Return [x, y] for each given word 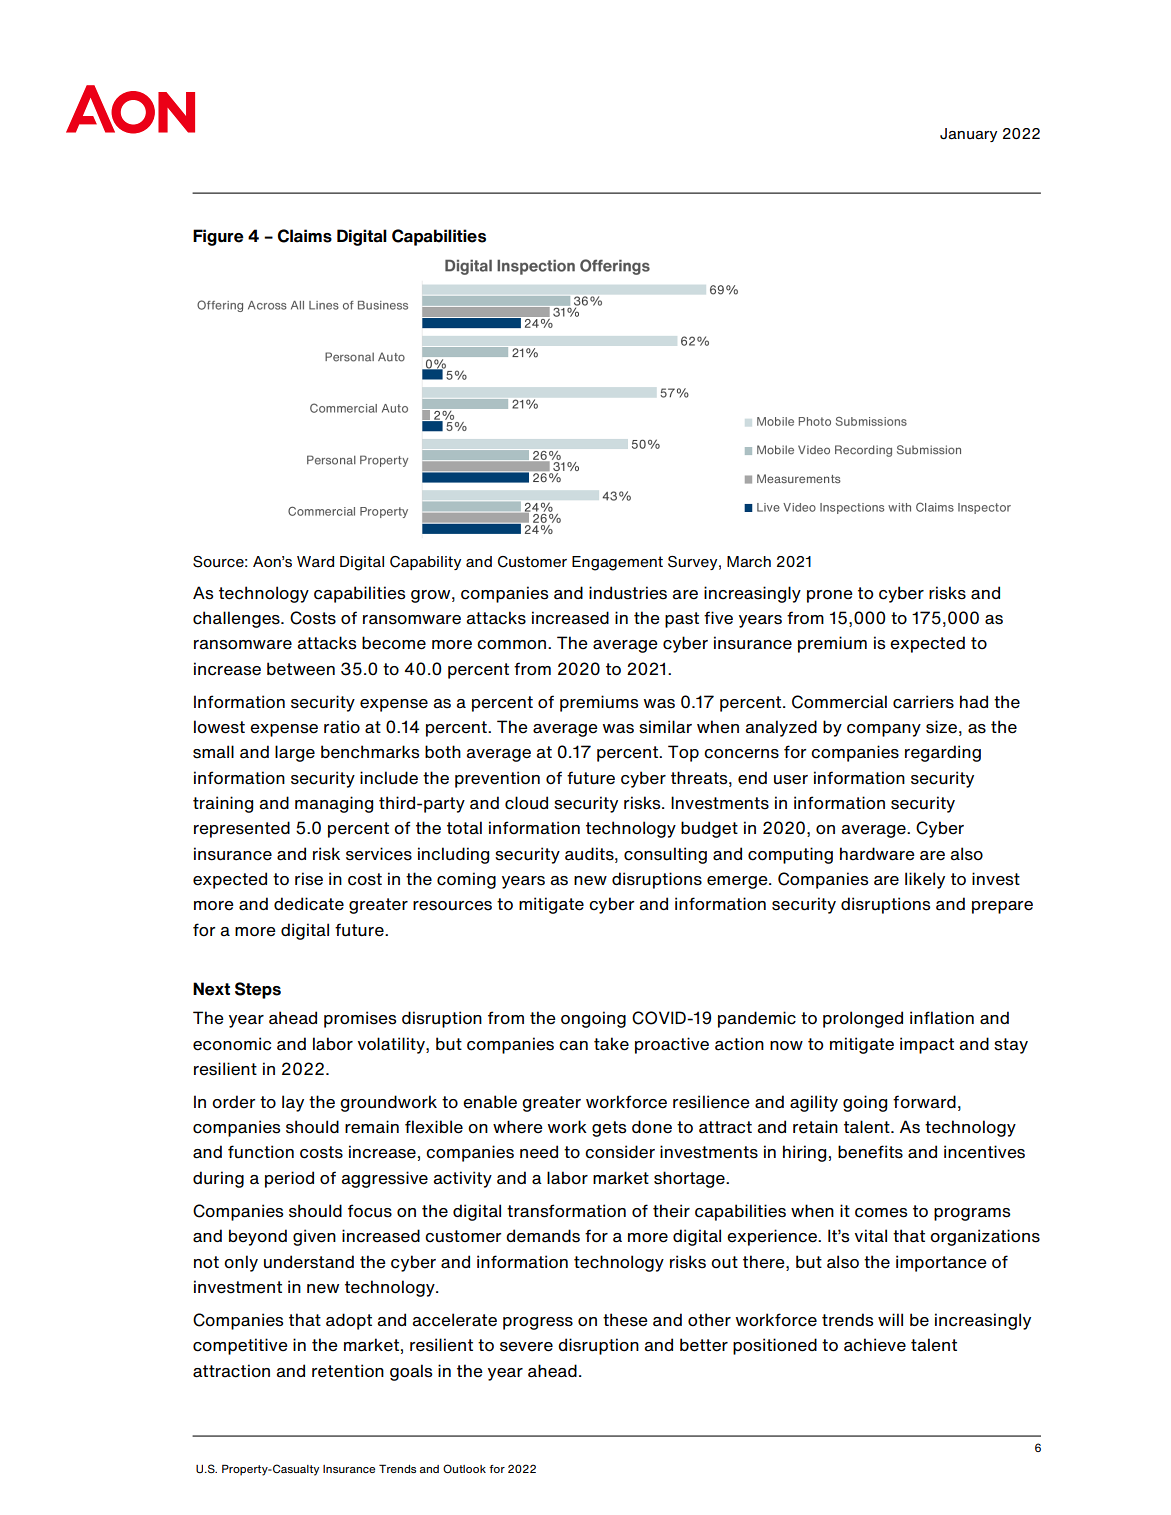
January [968, 135]
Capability [425, 563]
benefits [870, 1152]
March [749, 562]
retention [348, 1371]
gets [609, 1129]
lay [293, 1103]
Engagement [617, 563]
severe [526, 1347]
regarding [943, 753]
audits [590, 854]
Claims [305, 236]
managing [334, 804]
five [718, 618]
